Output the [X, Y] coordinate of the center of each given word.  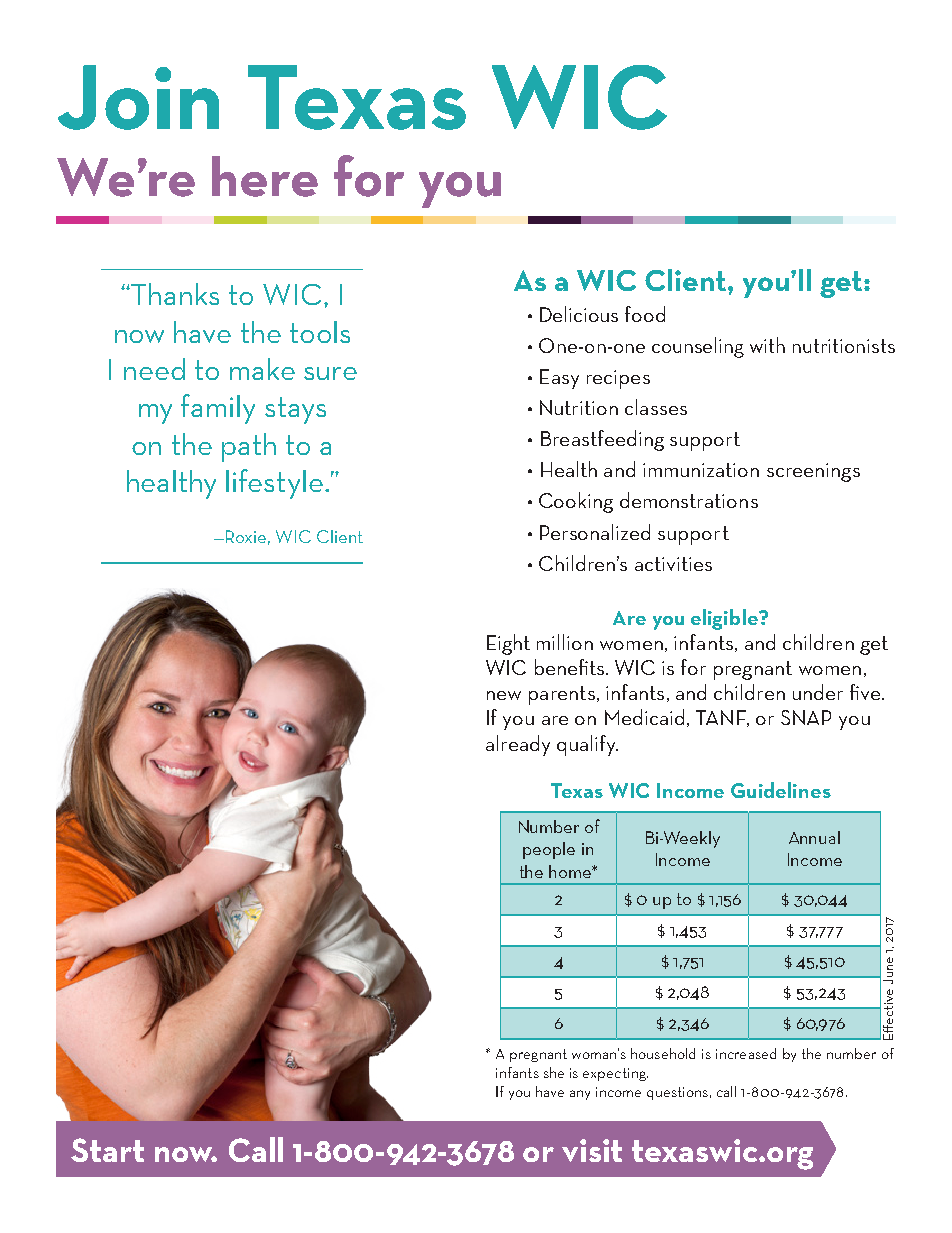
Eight [508, 644]
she [554, 1072]
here [265, 176]
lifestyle [274, 484]
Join [138, 97]
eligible [726, 619]
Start [107, 1150]
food [645, 314]
